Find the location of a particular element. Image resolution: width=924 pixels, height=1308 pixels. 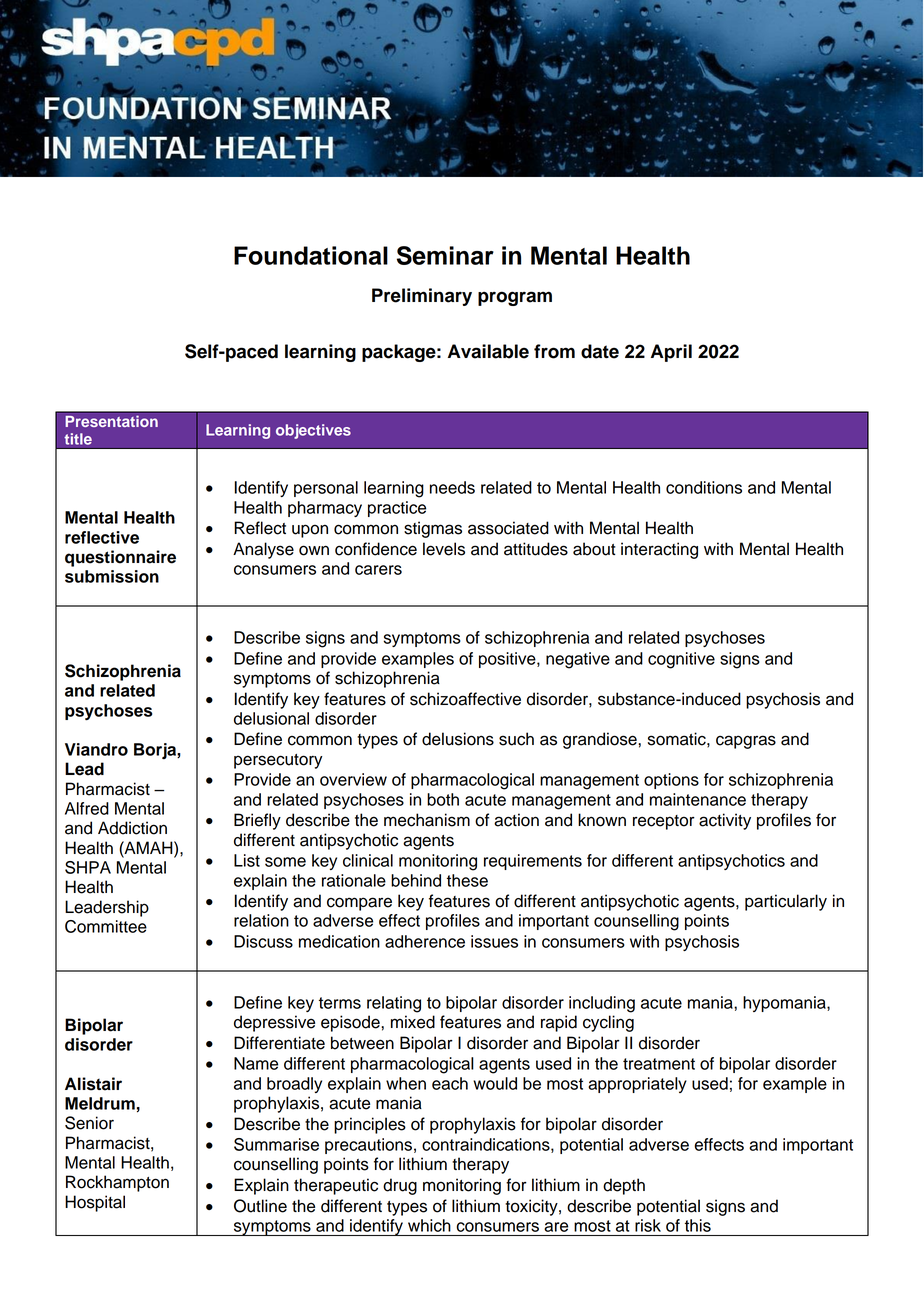

Preliminary is located at coordinates (422, 297).
